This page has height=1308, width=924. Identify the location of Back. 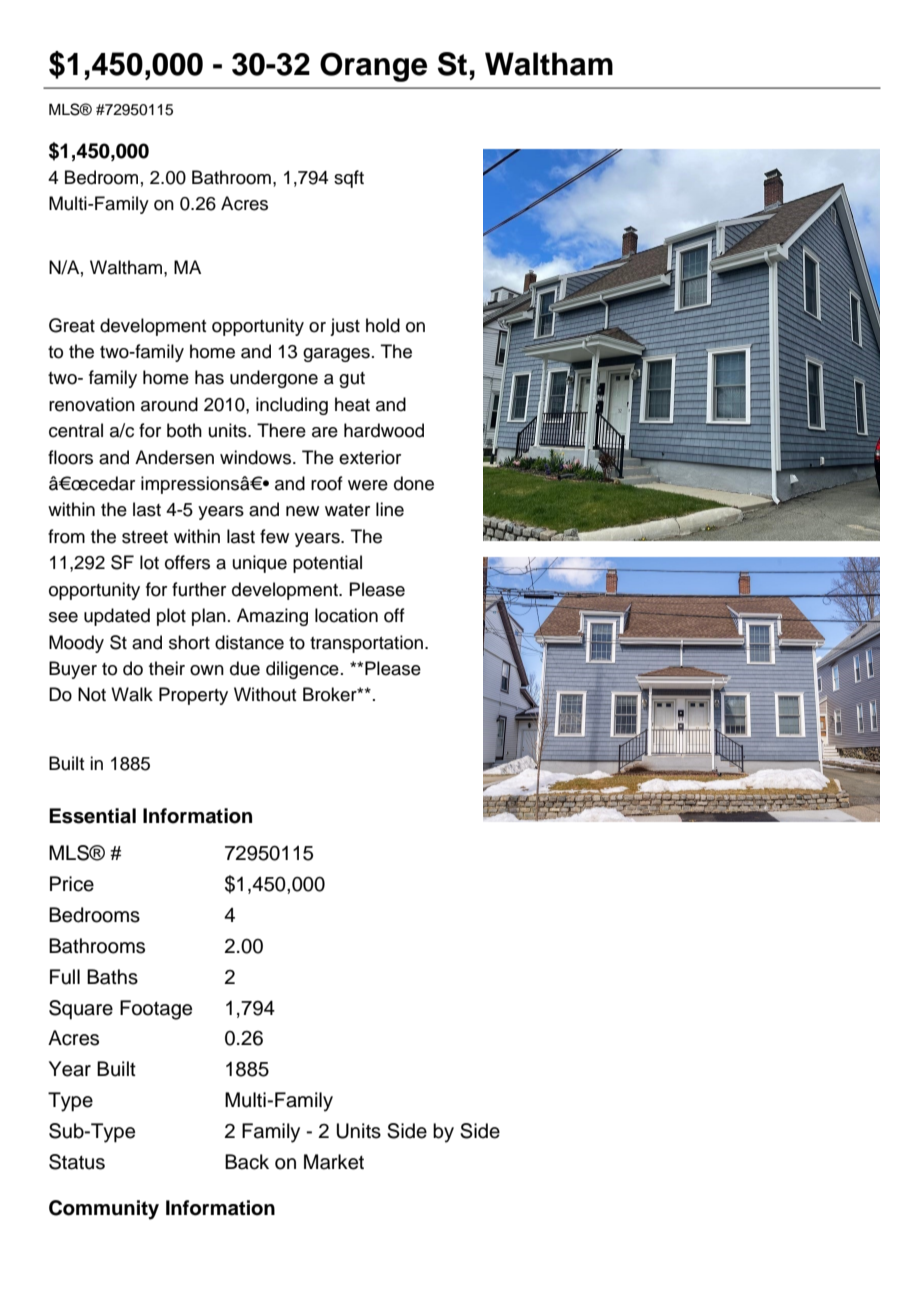
(247, 1162).
